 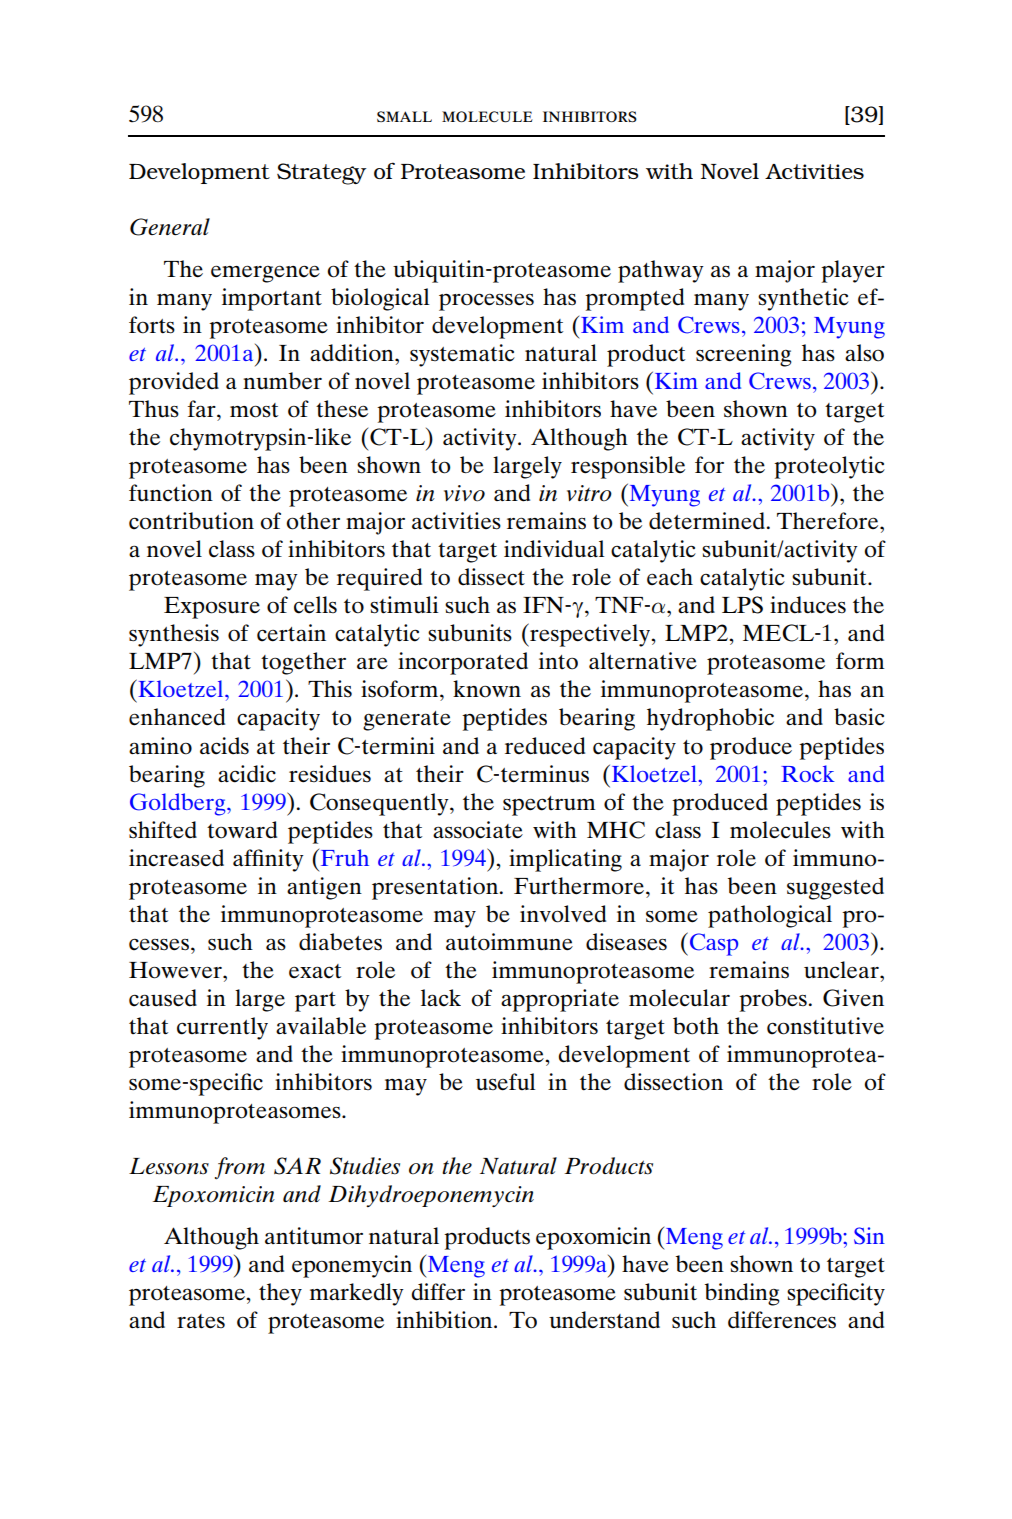 I want to click on inhibition, so click(x=445, y=1320).
